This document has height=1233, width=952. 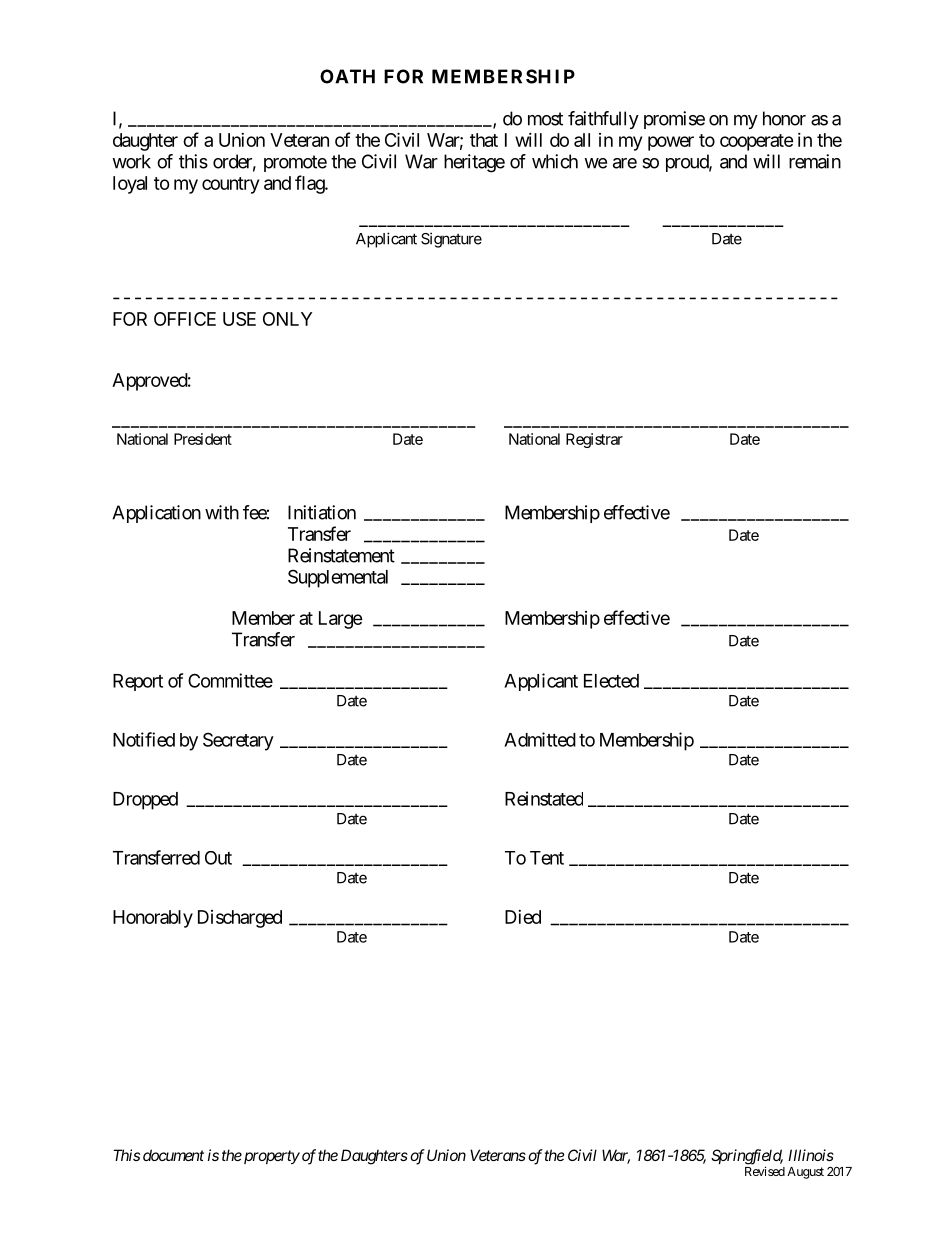 What do you see at coordinates (594, 440) in the document?
I see `Registrar` at bounding box center [594, 440].
